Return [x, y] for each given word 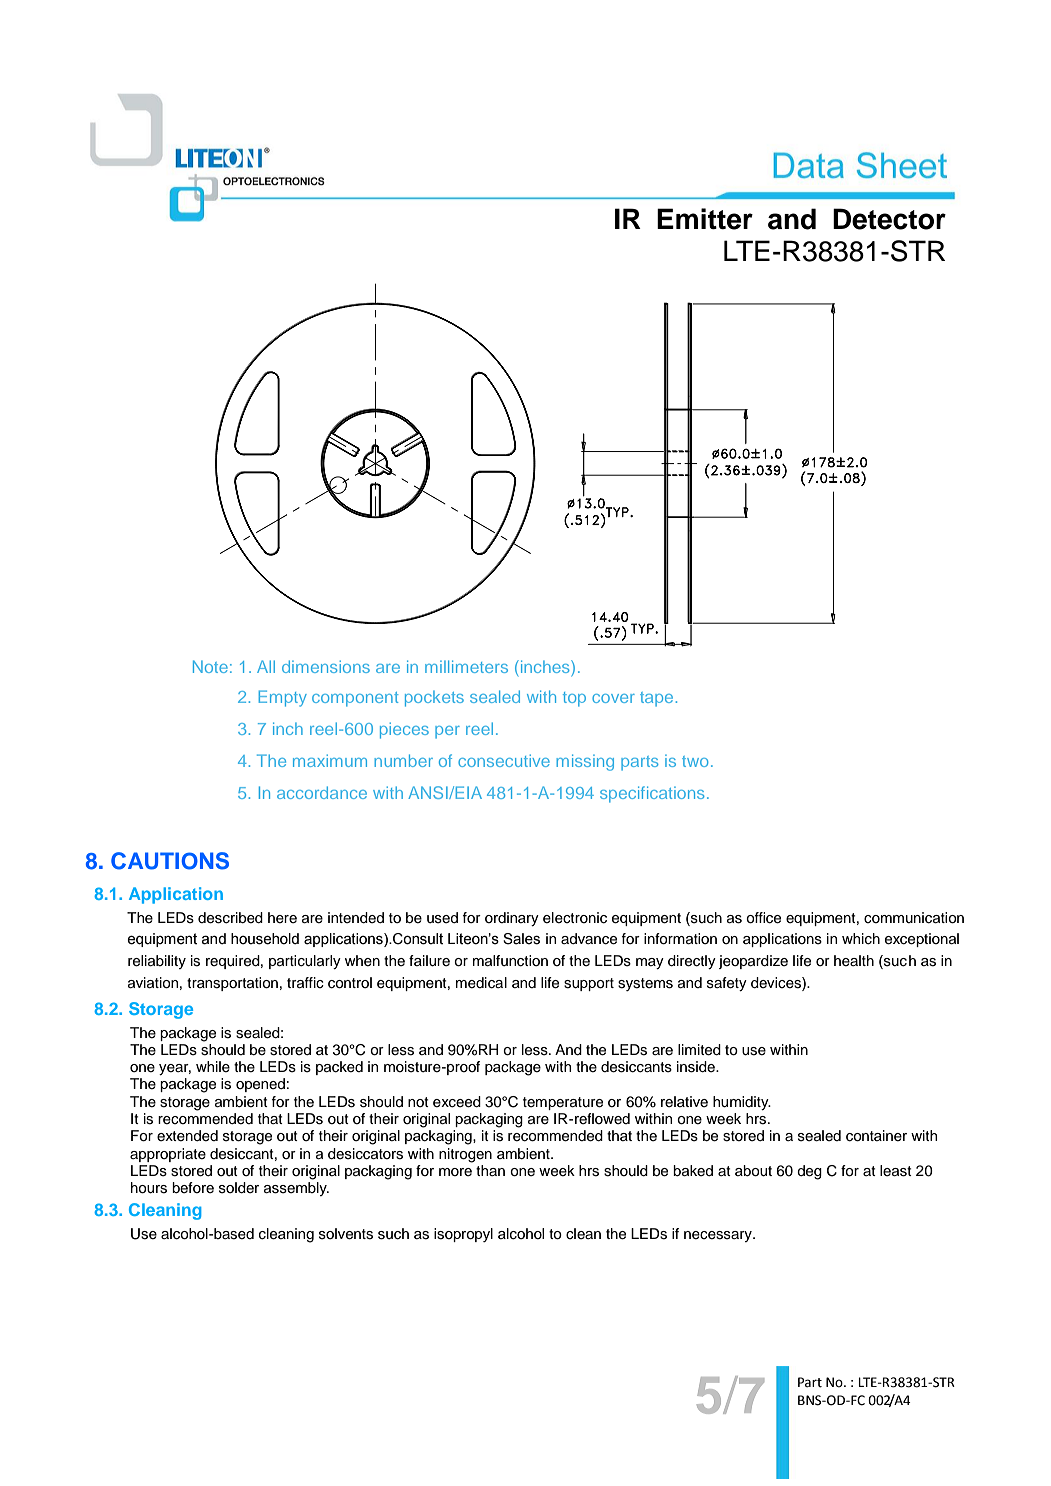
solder [239, 1188]
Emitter [705, 219]
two [695, 761]
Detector [889, 219]
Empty [283, 698]
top [574, 699]
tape [656, 699]
